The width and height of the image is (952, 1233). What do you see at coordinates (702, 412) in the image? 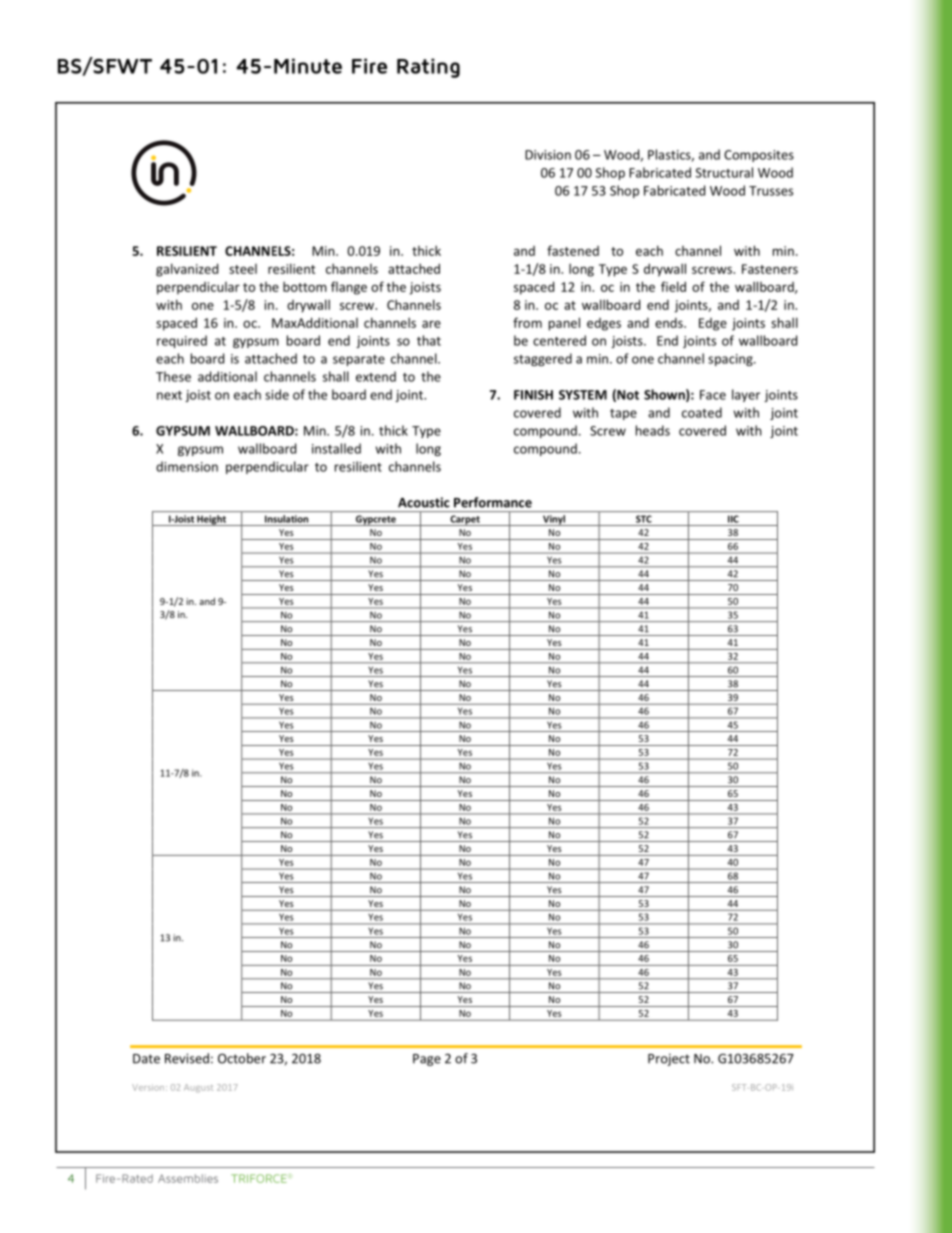
I see `coated` at bounding box center [702, 412].
